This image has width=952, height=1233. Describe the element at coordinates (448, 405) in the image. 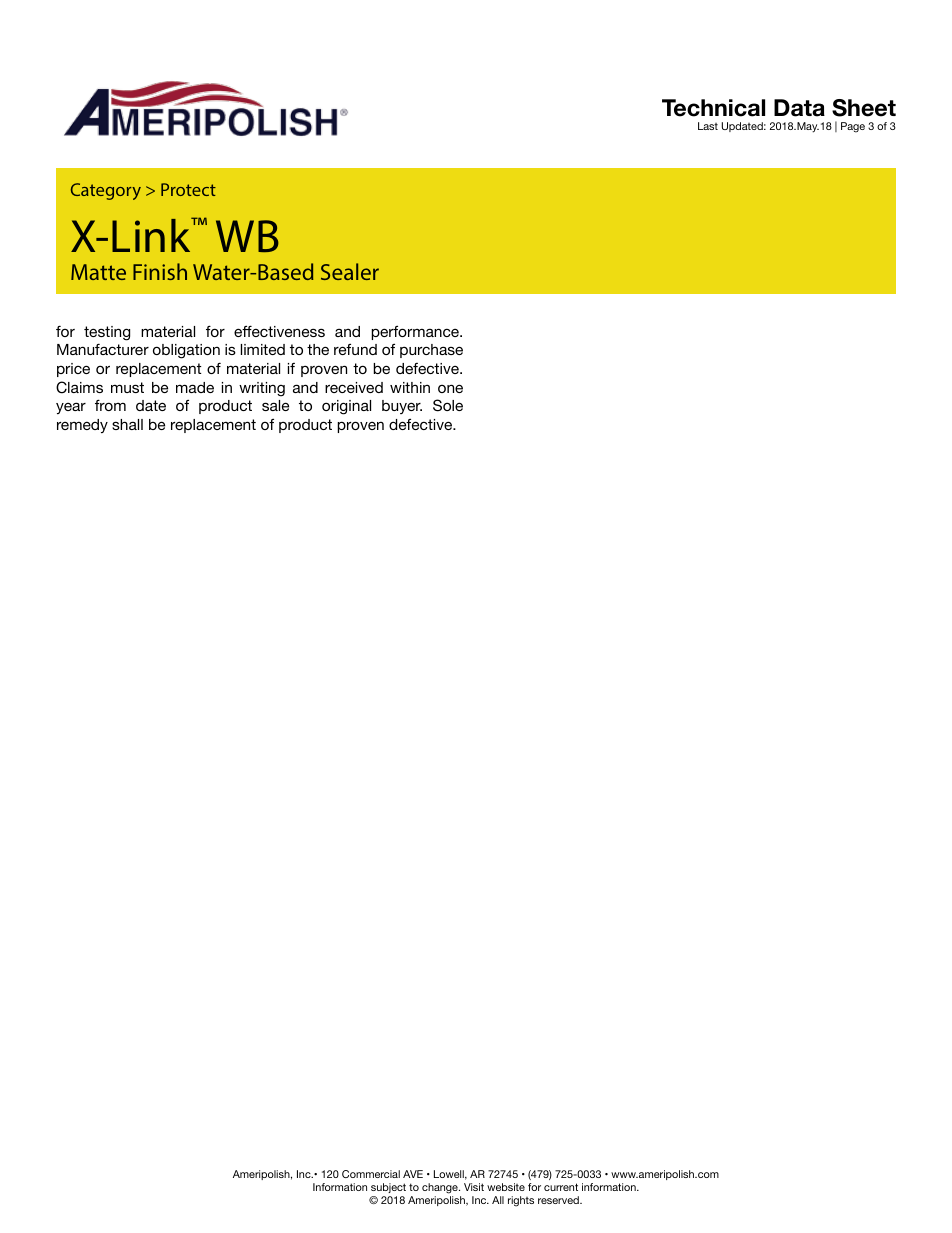

I see `Sole` at that location.
